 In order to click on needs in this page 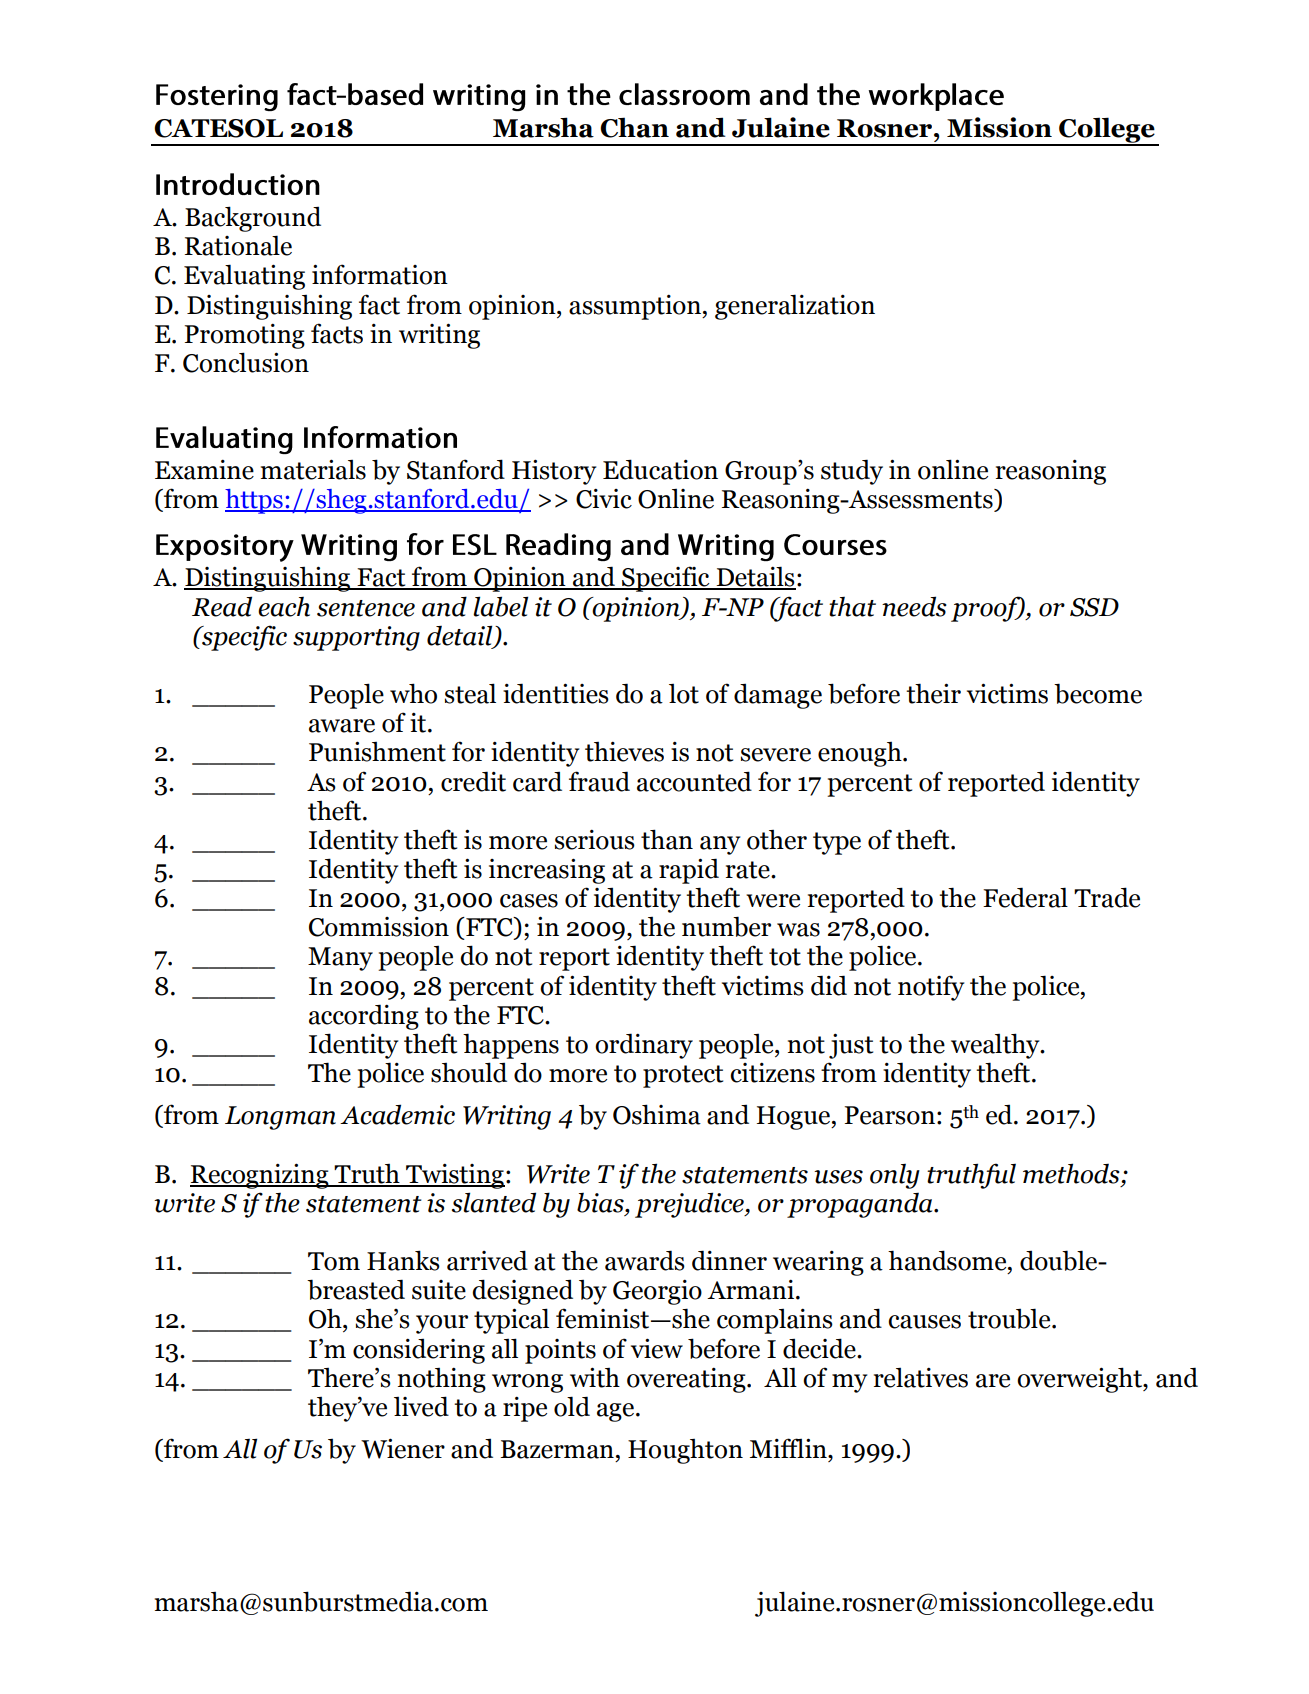, I will do `click(914, 606)`.
